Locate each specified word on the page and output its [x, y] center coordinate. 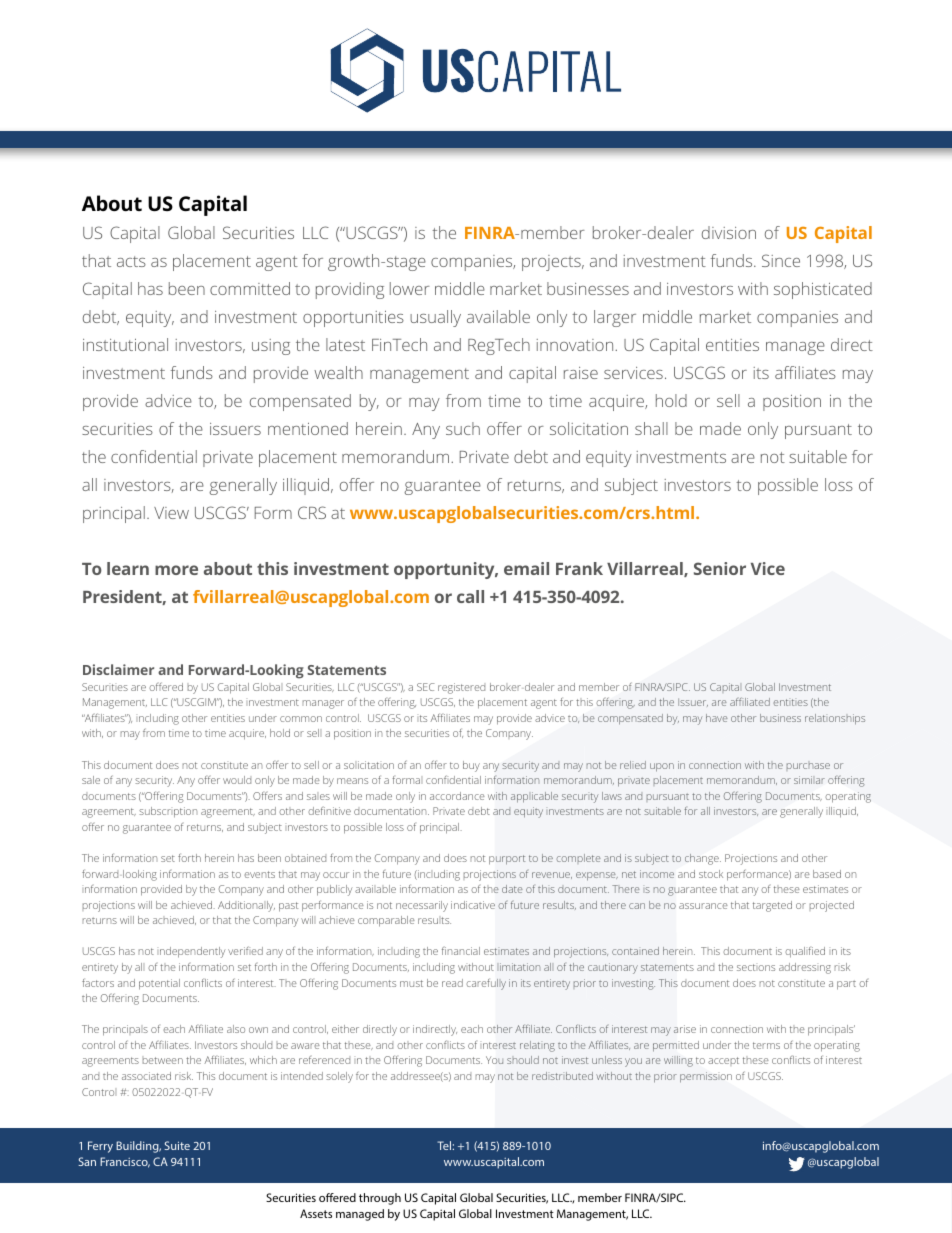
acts [131, 261]
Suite [177, 1145]
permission [706, 1077]
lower [410, 288]
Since [781, 260]
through [380, 1199]
